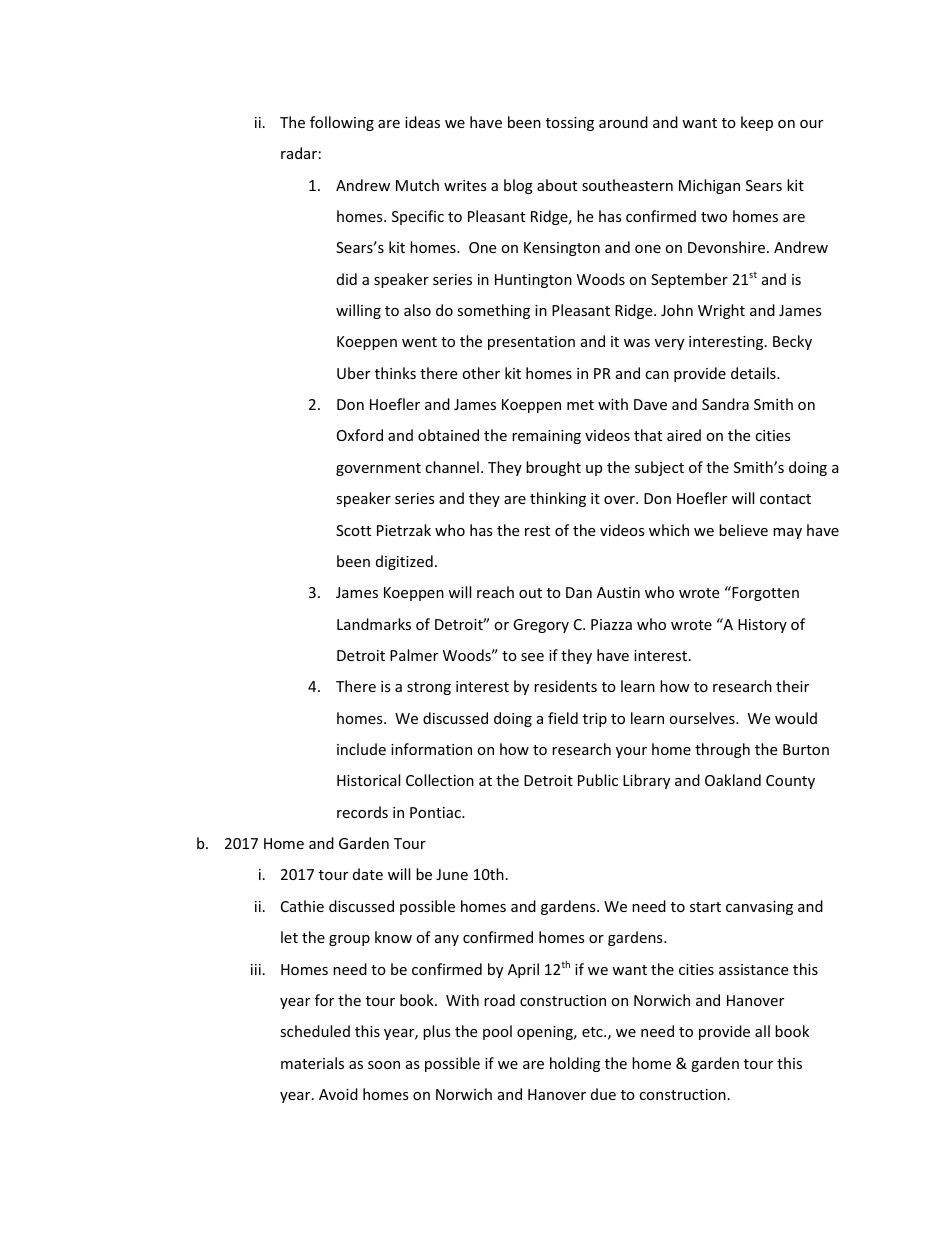  What do you see at coordinates (518, 186) in the page?
I see `blog` at bounding box center [518, 186].
